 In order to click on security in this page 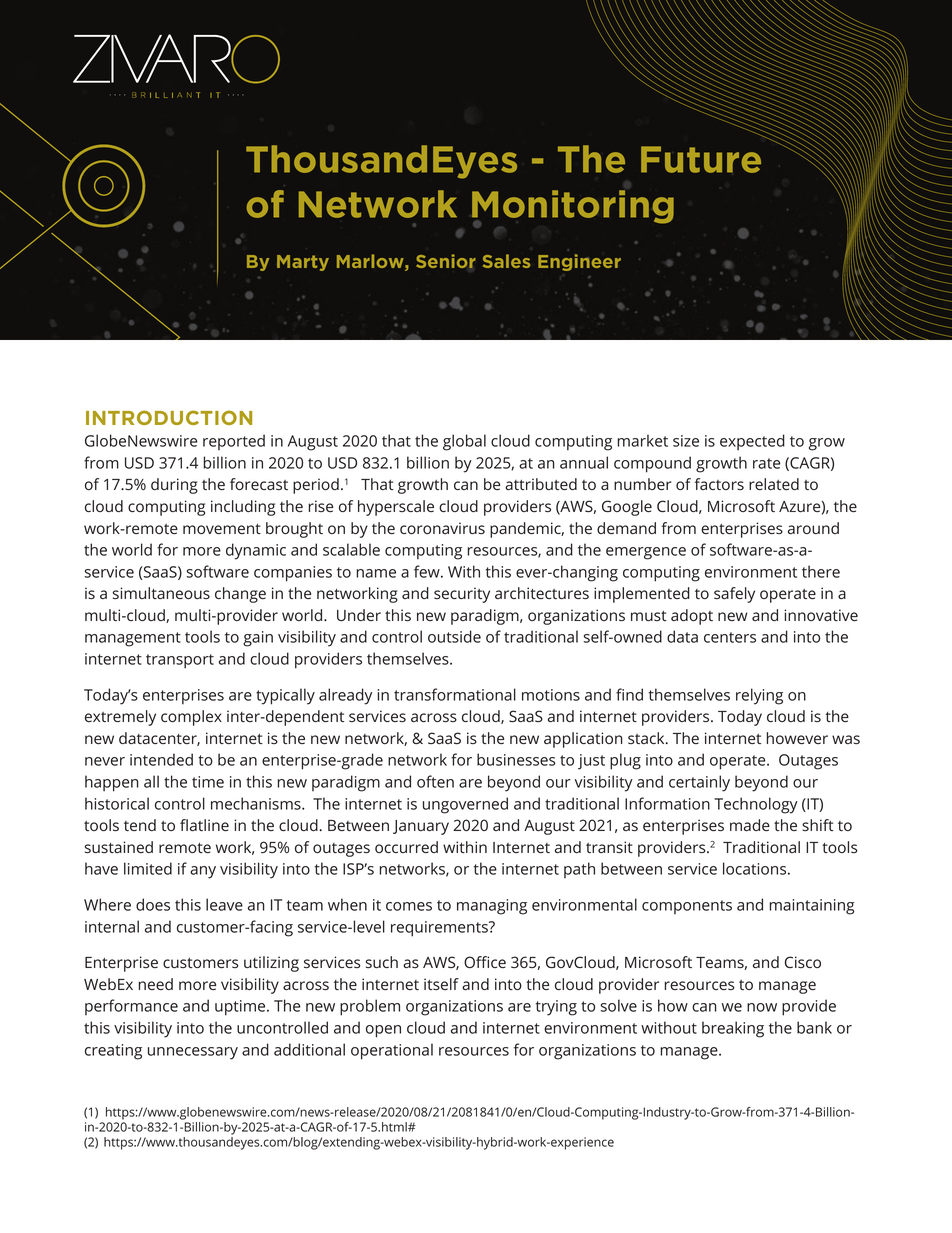, I will do `click(462, 595)`.
